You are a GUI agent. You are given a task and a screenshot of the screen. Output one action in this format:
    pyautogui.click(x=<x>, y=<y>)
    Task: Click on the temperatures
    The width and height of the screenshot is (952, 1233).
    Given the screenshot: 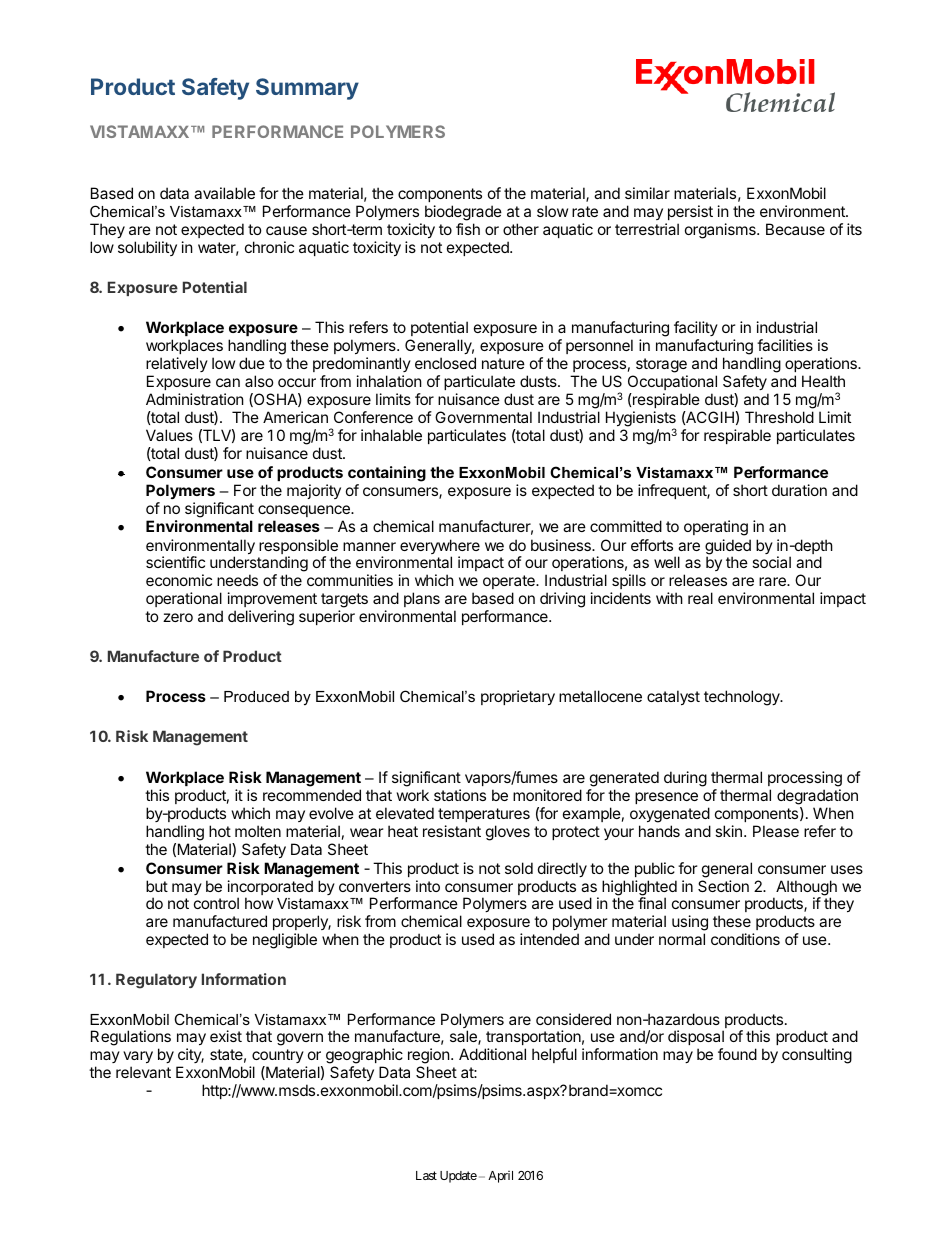 What is the action you would take?
    pyautogui.click(x=484, y=815)
